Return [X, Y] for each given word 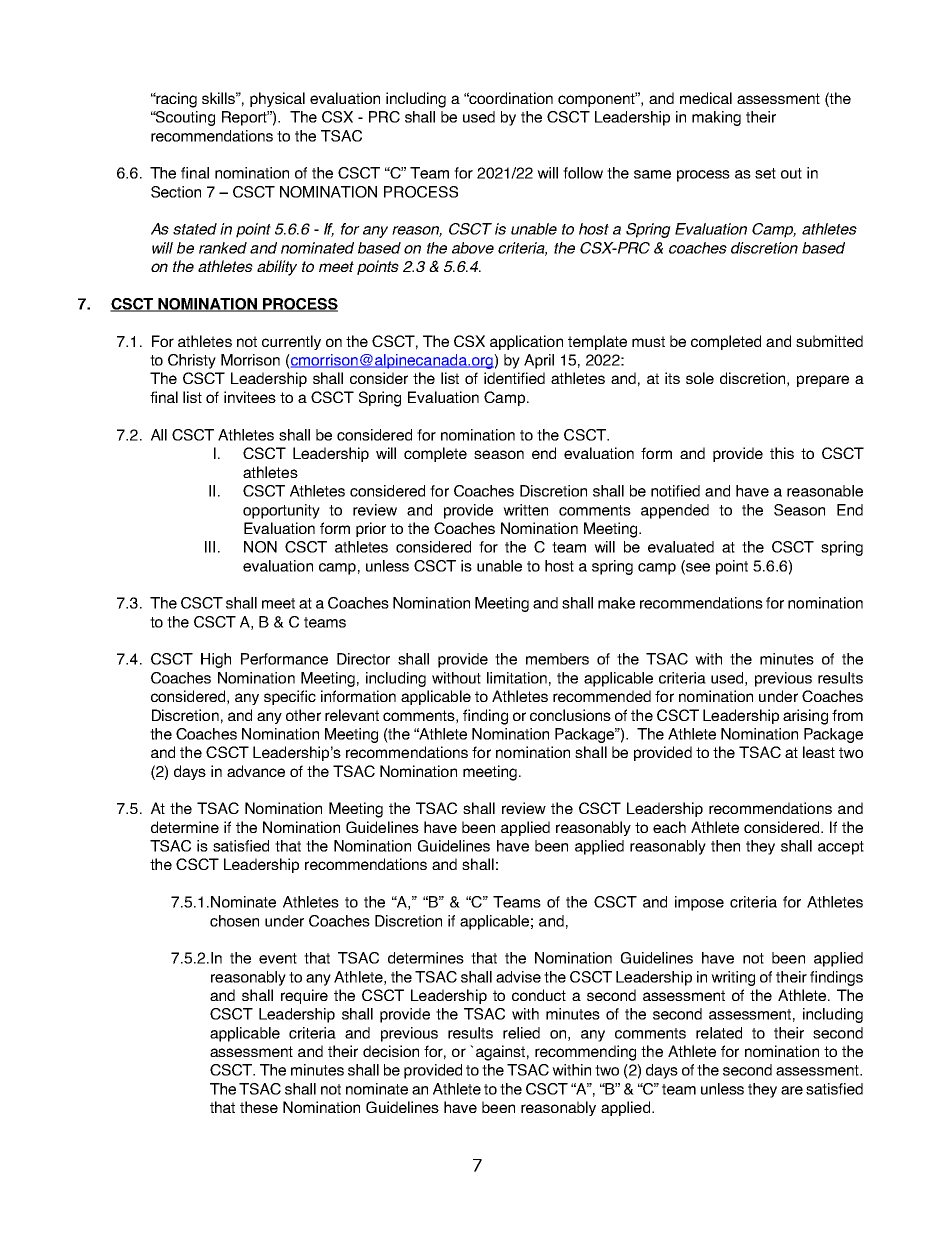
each [669, 827]
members [557, 659]
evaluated [681, 547]
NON [260, 547]
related [719, 1033]
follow [583, 173]
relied [521, 1033]
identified [514, 378]
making [716, 118]
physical [277, 99]
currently [291, 342]
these [259, 1107]
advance [256, 771]
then [725, 846]
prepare [823, 381]
